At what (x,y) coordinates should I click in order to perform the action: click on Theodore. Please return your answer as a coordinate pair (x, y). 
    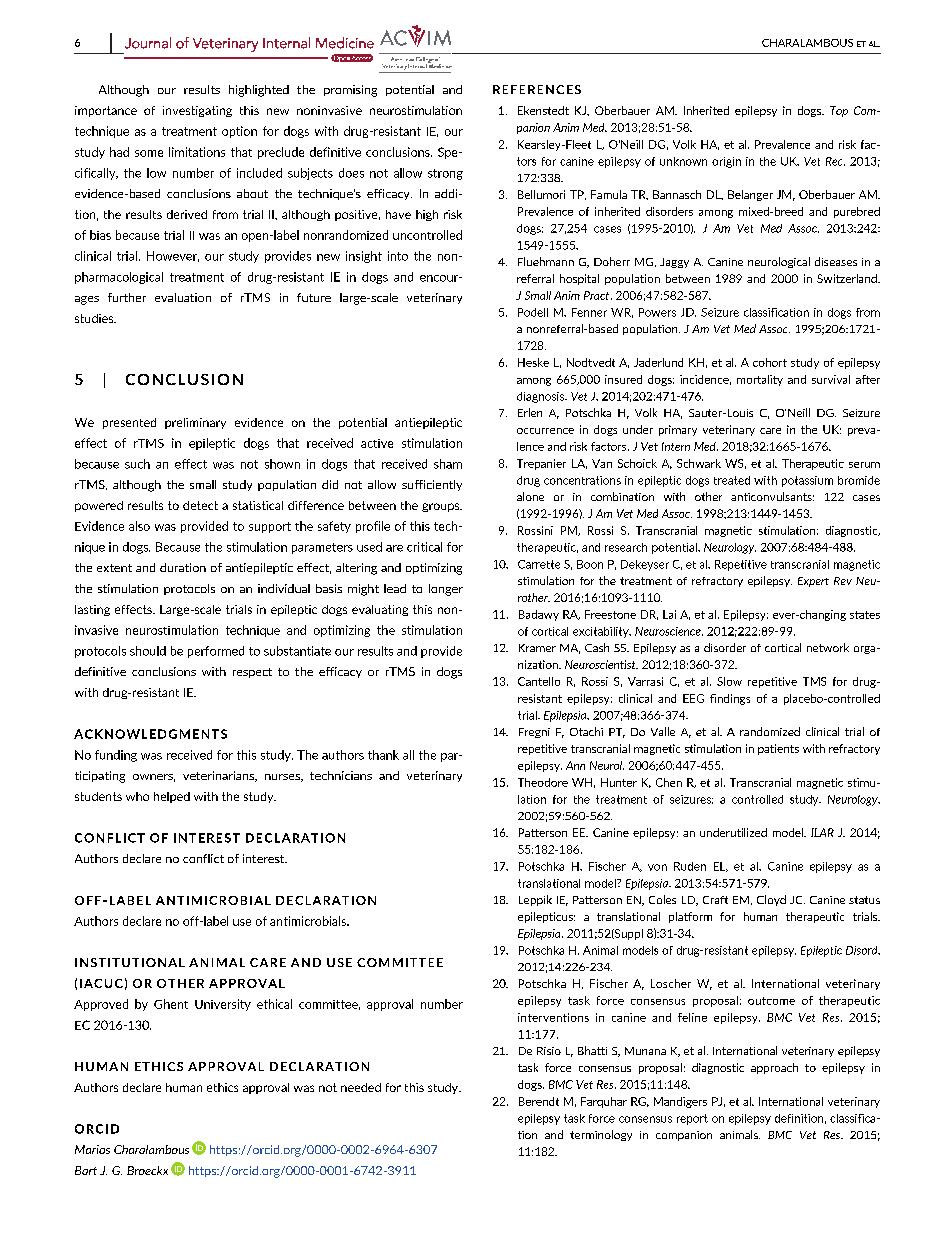
    Looking at the image, I should click on (543, 782).
